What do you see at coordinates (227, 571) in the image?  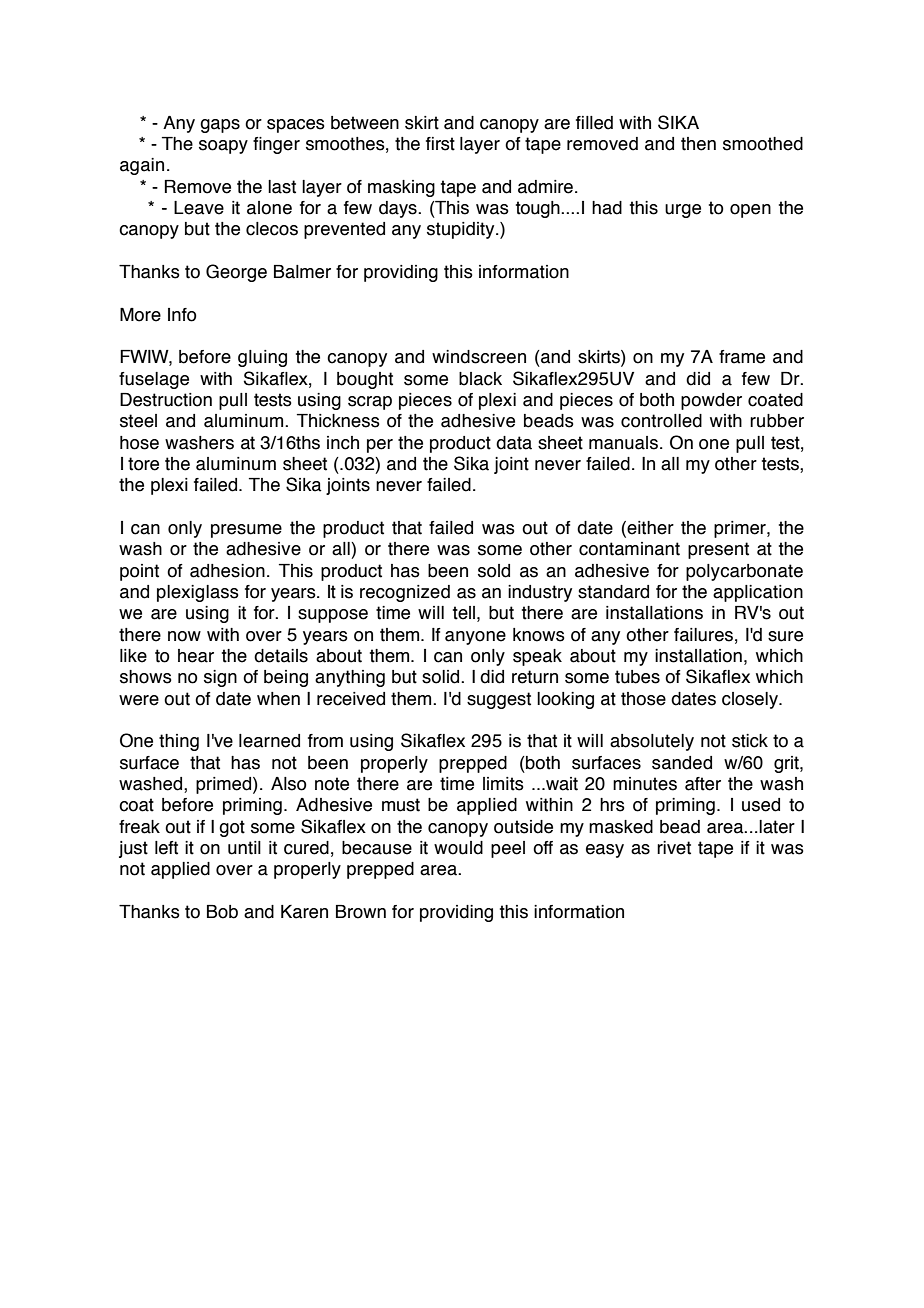 I see `adhesion` at bounding box center [227, 571].
